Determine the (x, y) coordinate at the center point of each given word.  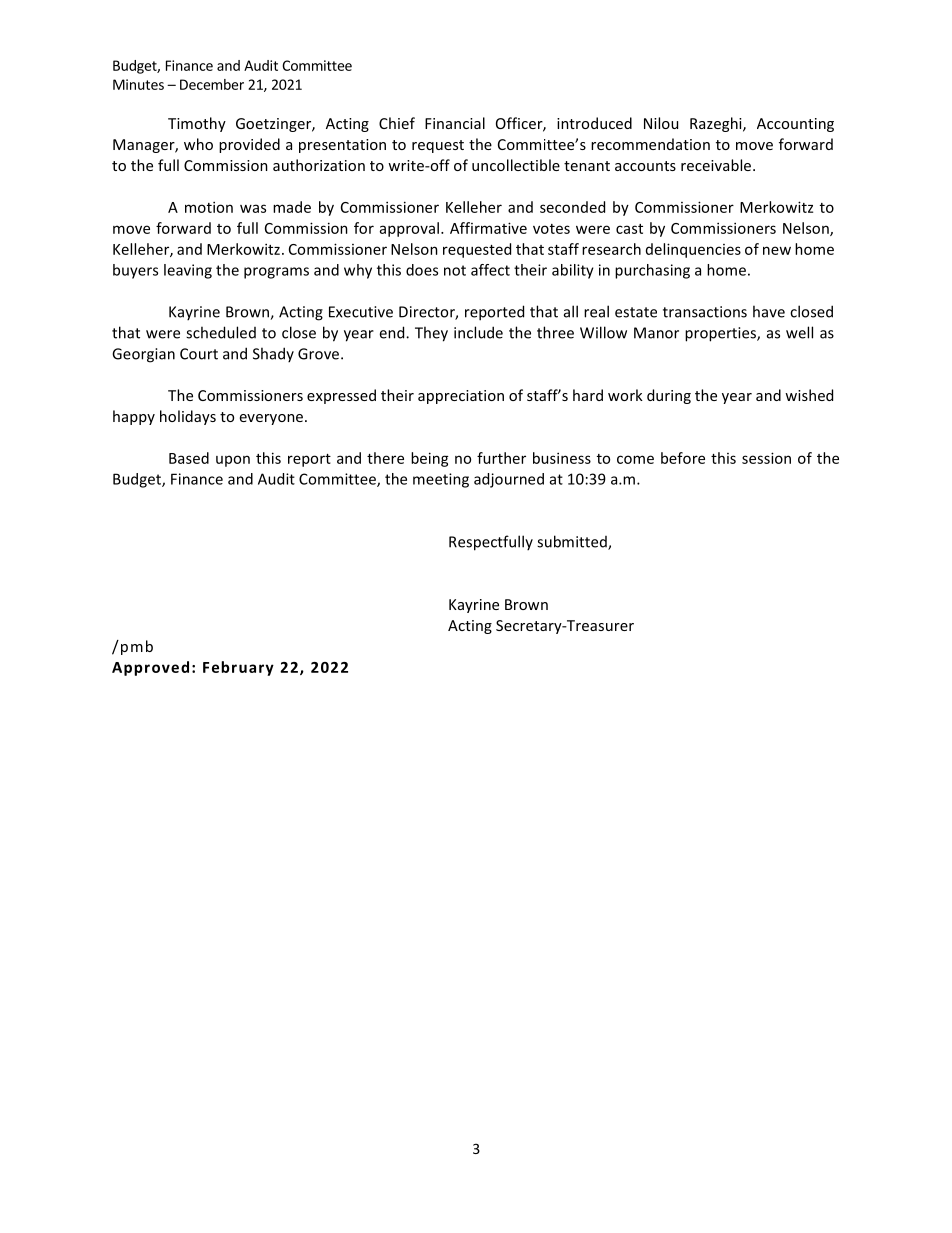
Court (199, 354)
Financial (455, 123)
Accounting (795, 125)
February (238, 668)
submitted (573, 542)
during (669, 396)
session (766, 458)
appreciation (461, 397)
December (212, 84)
